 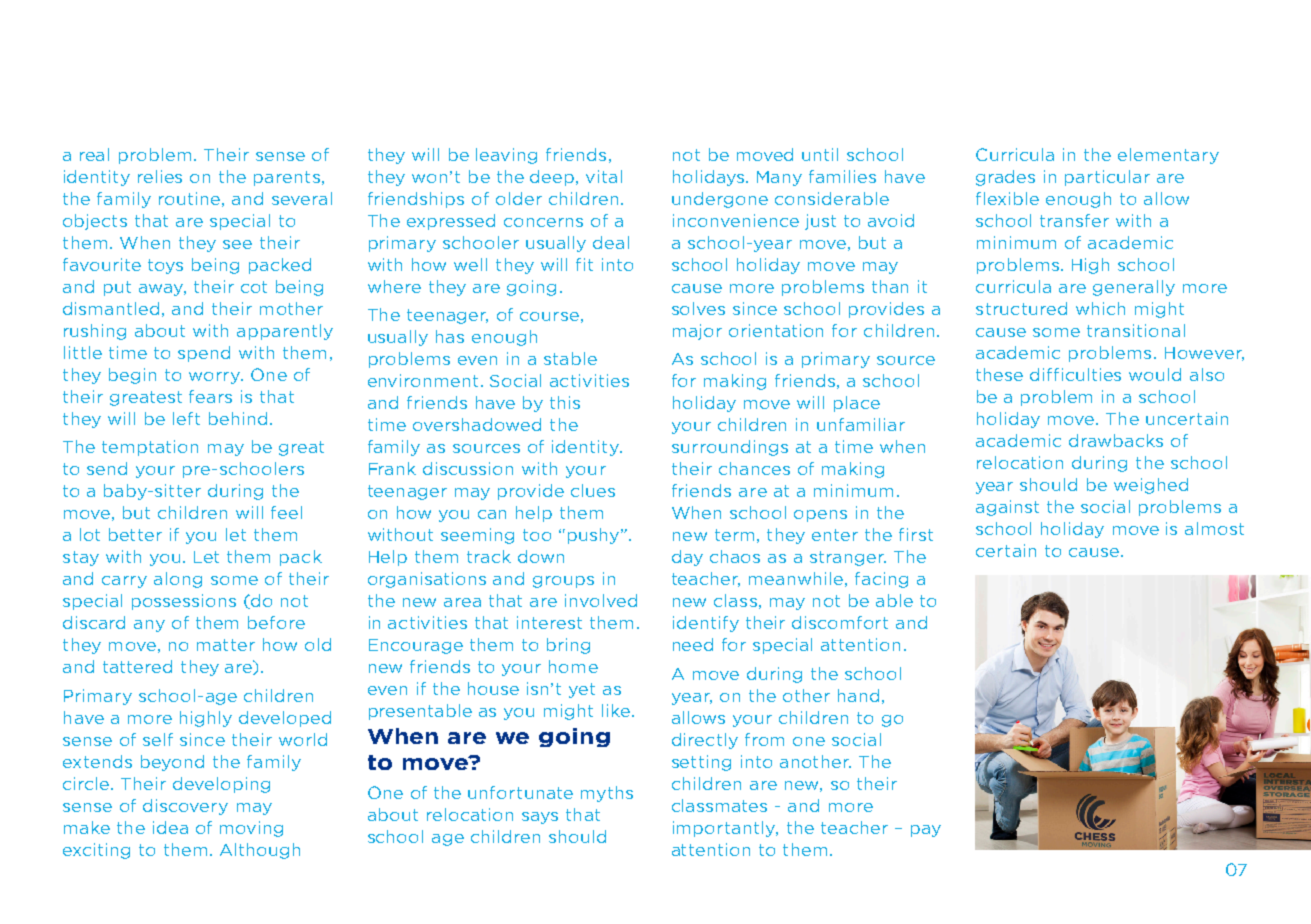 What do you see at coordinates (1136, 330) in the image?
I see `transitional` at bounding box center [1136, 330].
